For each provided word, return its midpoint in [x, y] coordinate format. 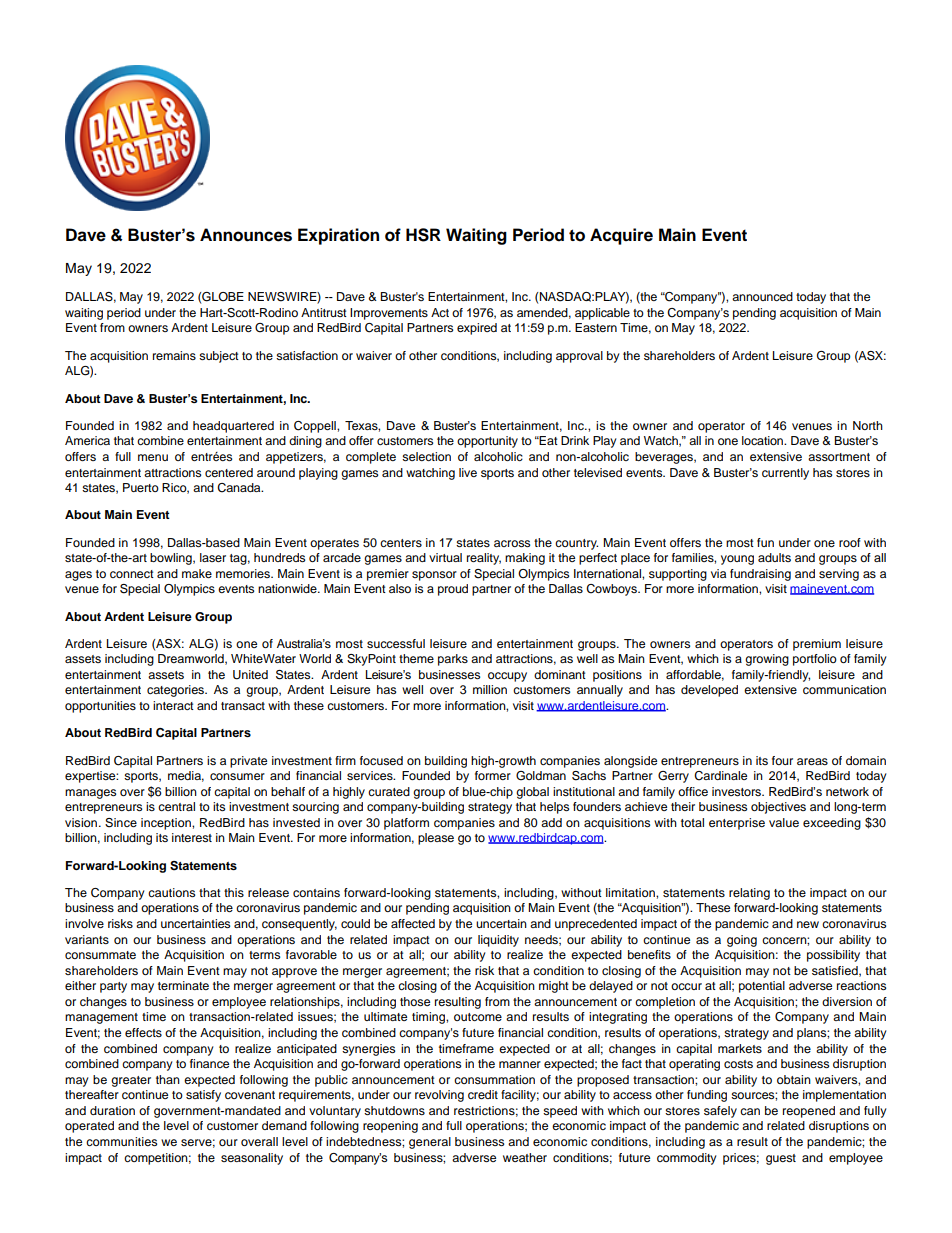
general [430, 1143]
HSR [423, 235]
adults [774, 557]
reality [484, 559]
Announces [246, 235]
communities [121, 1141]
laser [213, 557]
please [436, 839]
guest [781, 1159]
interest [192, 837]
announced [762, 296]
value [784, 822]
